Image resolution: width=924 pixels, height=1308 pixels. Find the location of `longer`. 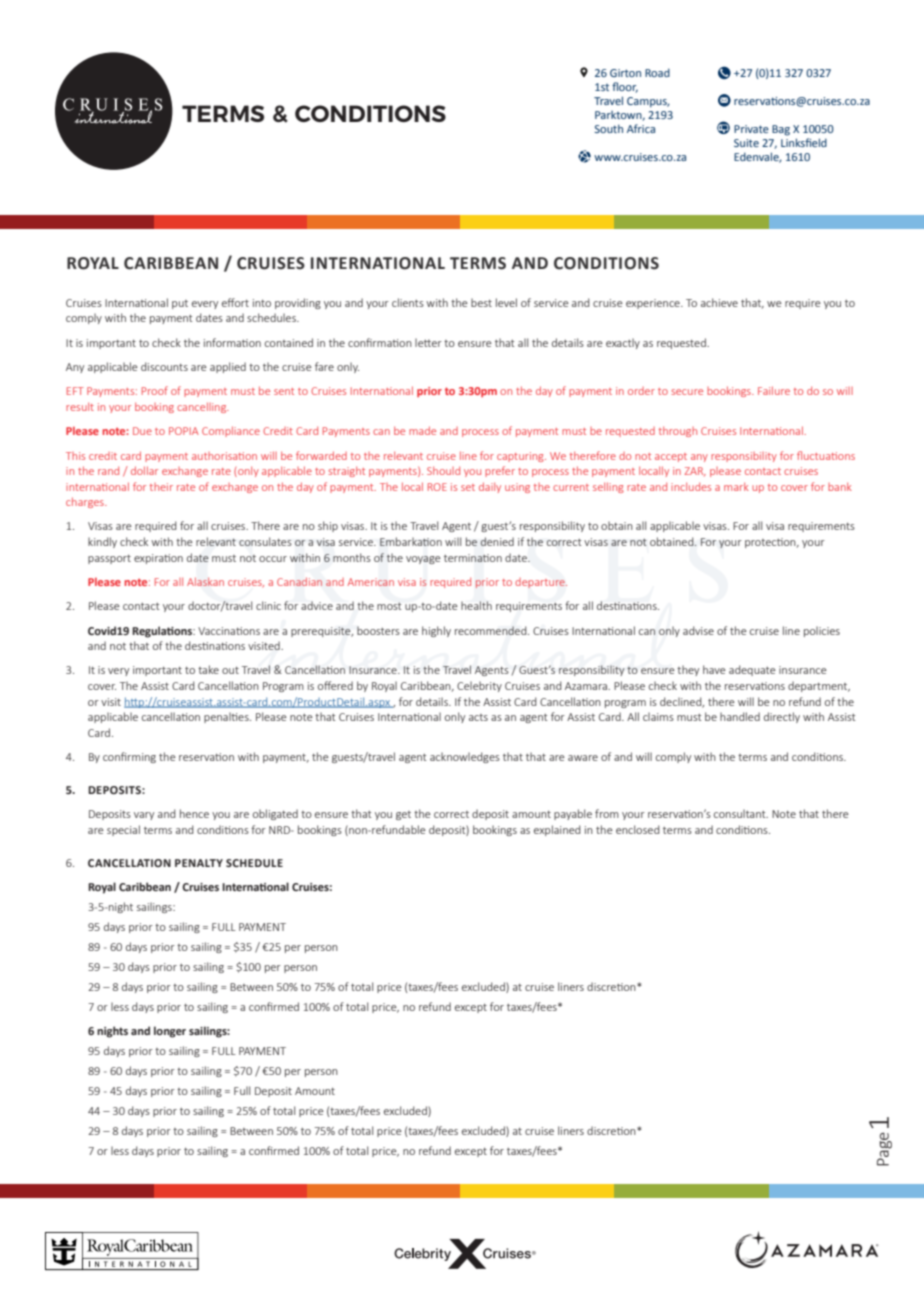

longer is located at coordinates (170, 1032).
